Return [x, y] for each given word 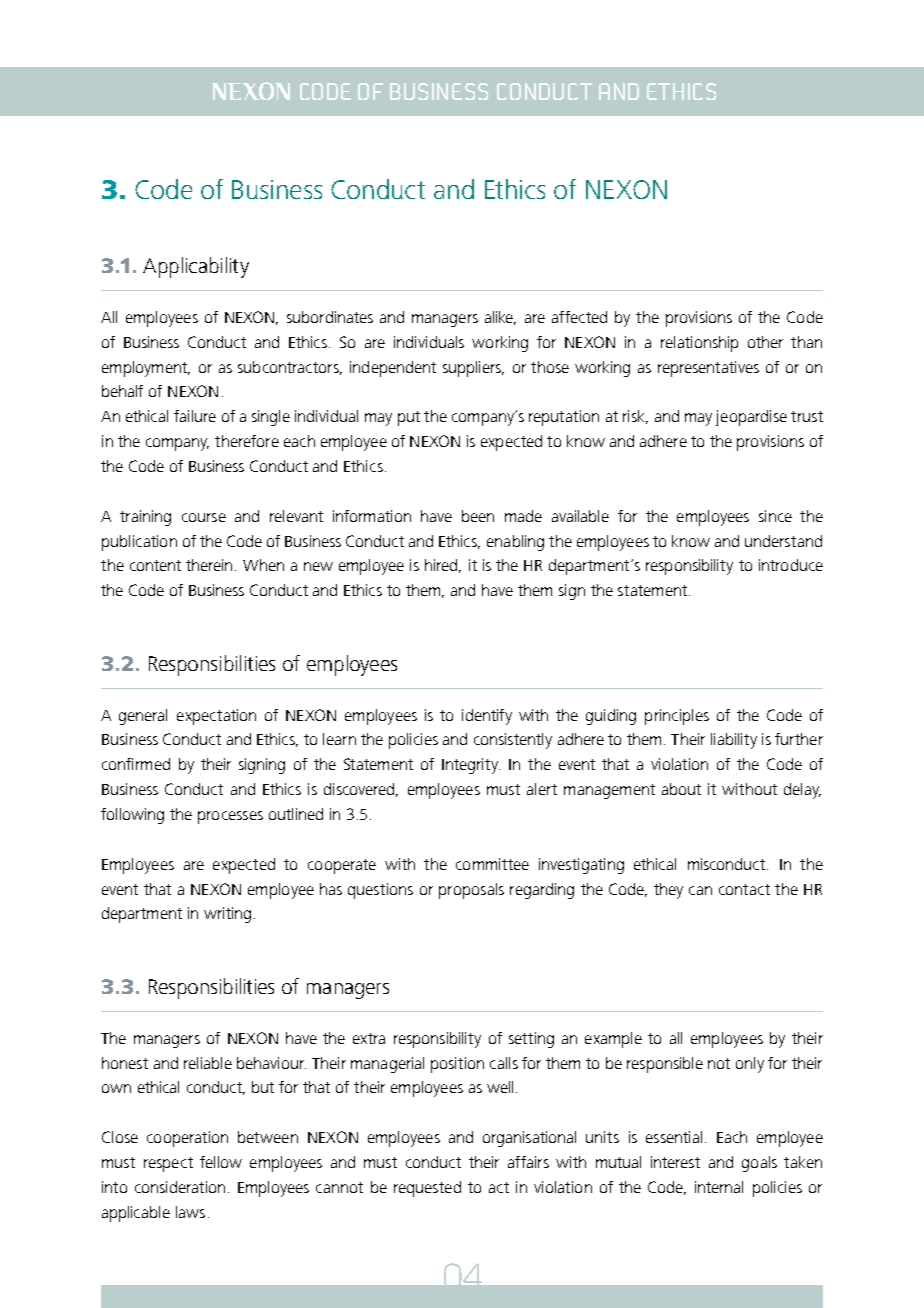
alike [500, 318]
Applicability [196, 267]
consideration [180, 1187]
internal [719, 1187]
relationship [699, 344]
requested [427, 1189]
